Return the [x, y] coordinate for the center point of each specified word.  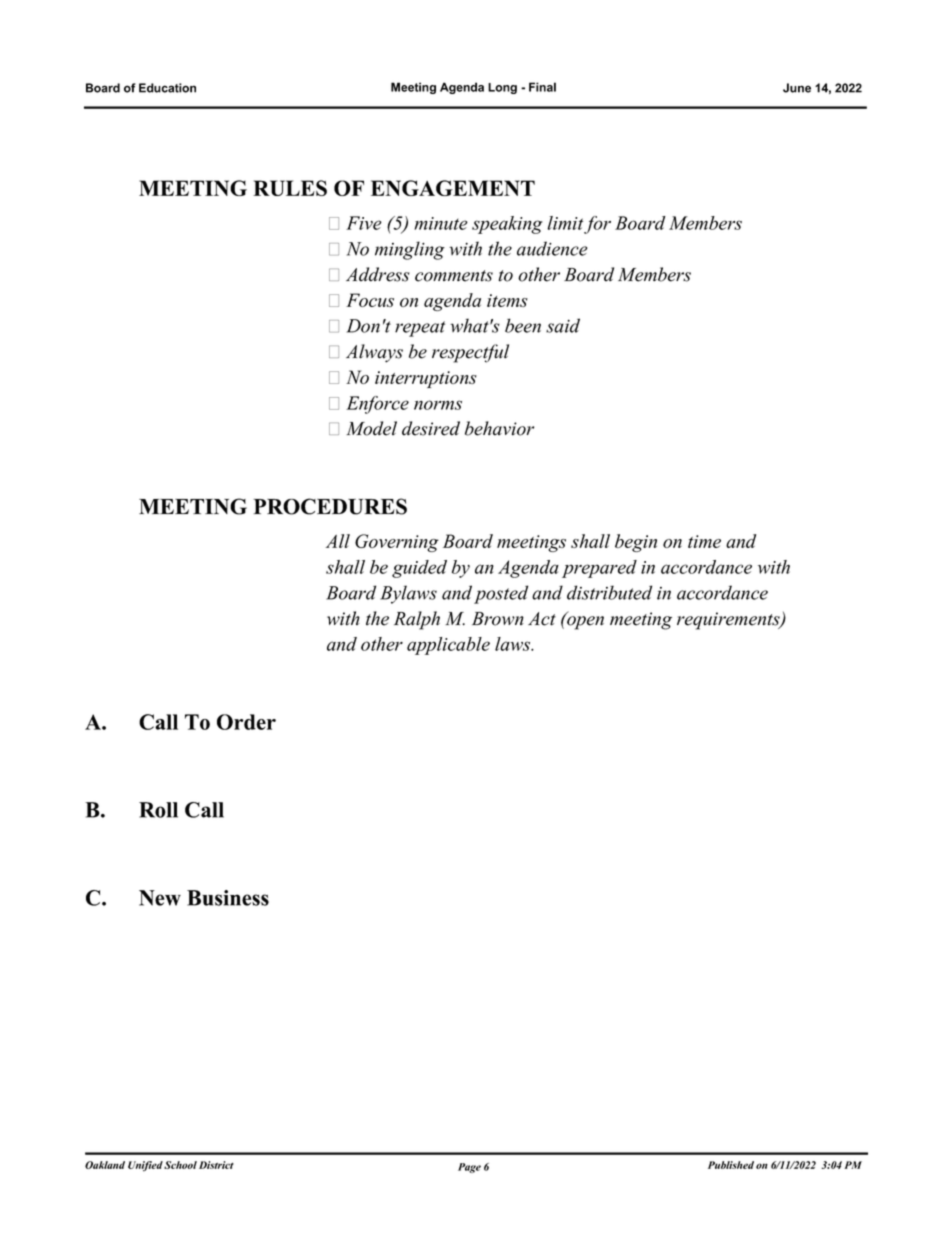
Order [246, 722]
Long [502, 88]
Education [167, 88]
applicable [448, 646]
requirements [729, 621]
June [797, 88]
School [180, 1165]
